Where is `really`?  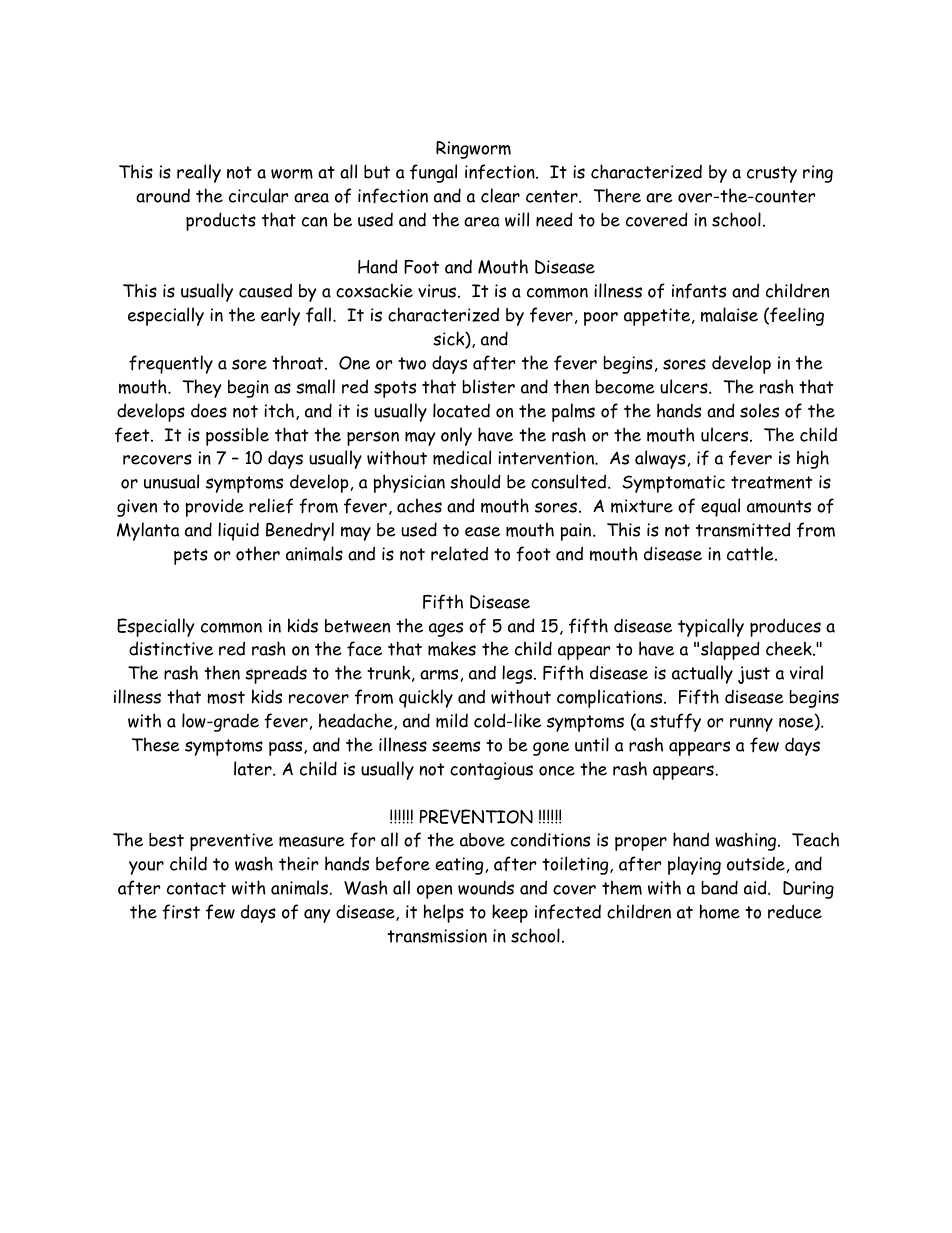
really is located at coordinates (199, 173).
